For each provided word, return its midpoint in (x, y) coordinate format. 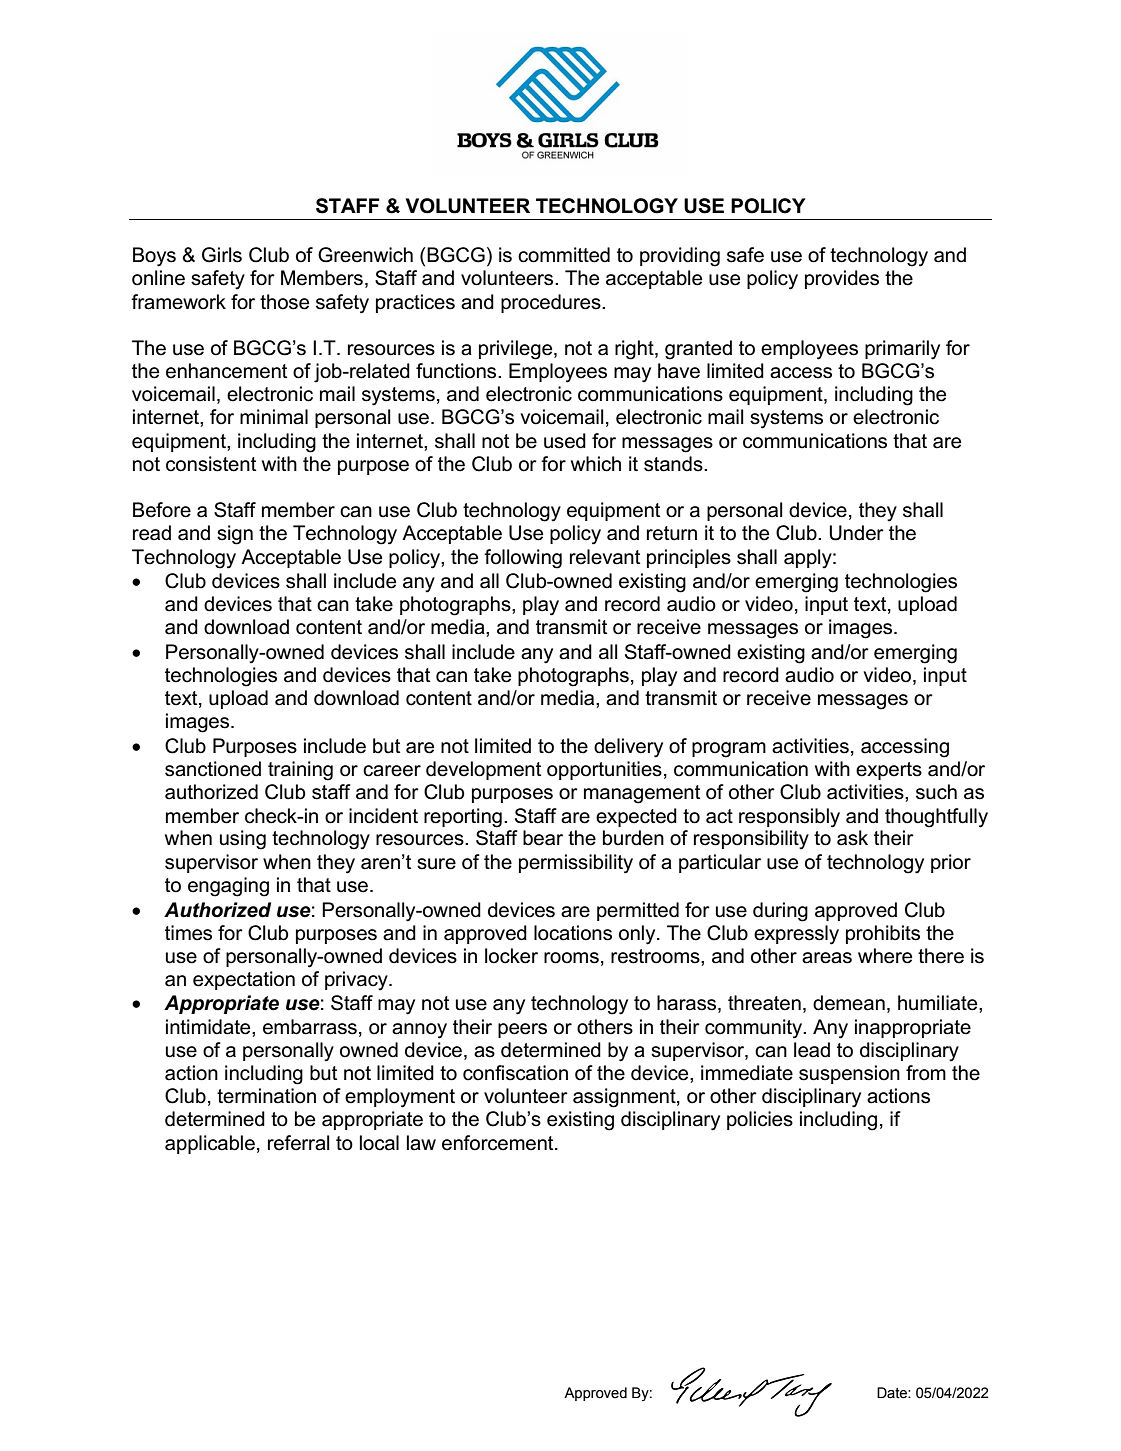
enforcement (499, 1143)
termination (266, 1096)
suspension (849, 1074)
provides (842, 279)
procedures (552, 303)
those (284, 302)
